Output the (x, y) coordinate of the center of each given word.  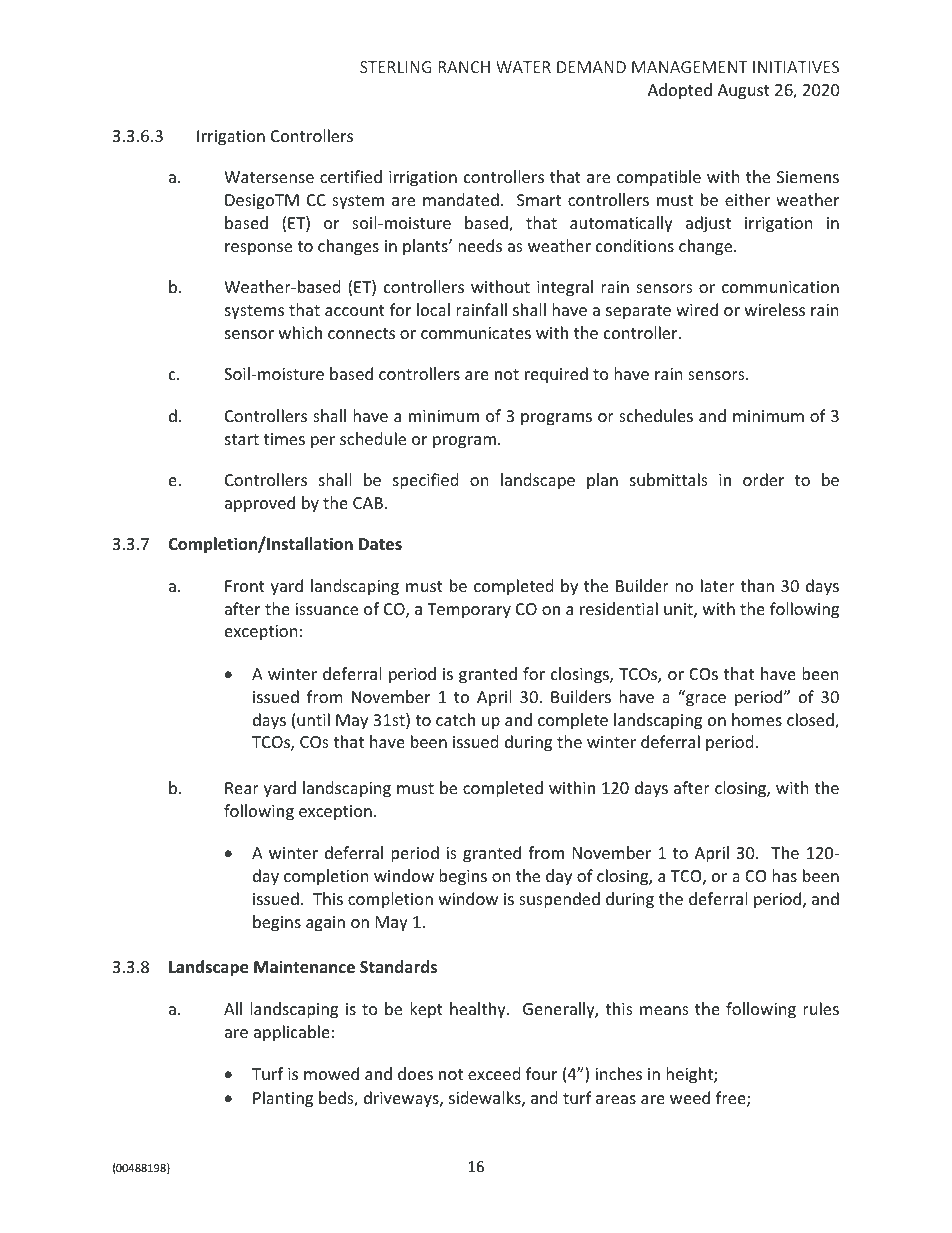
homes (757, 719)
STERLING (396, 67)
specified (425, 481)
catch (455, 719)
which (300, 332)
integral (565, 288)
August (744, 92)
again (325, 924)
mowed (331, 1073)
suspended (559, 900)
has (784, 875)
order (763, 479)
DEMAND (591, 67)
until (313, 719)
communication (780, 287)
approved (260, 504)
